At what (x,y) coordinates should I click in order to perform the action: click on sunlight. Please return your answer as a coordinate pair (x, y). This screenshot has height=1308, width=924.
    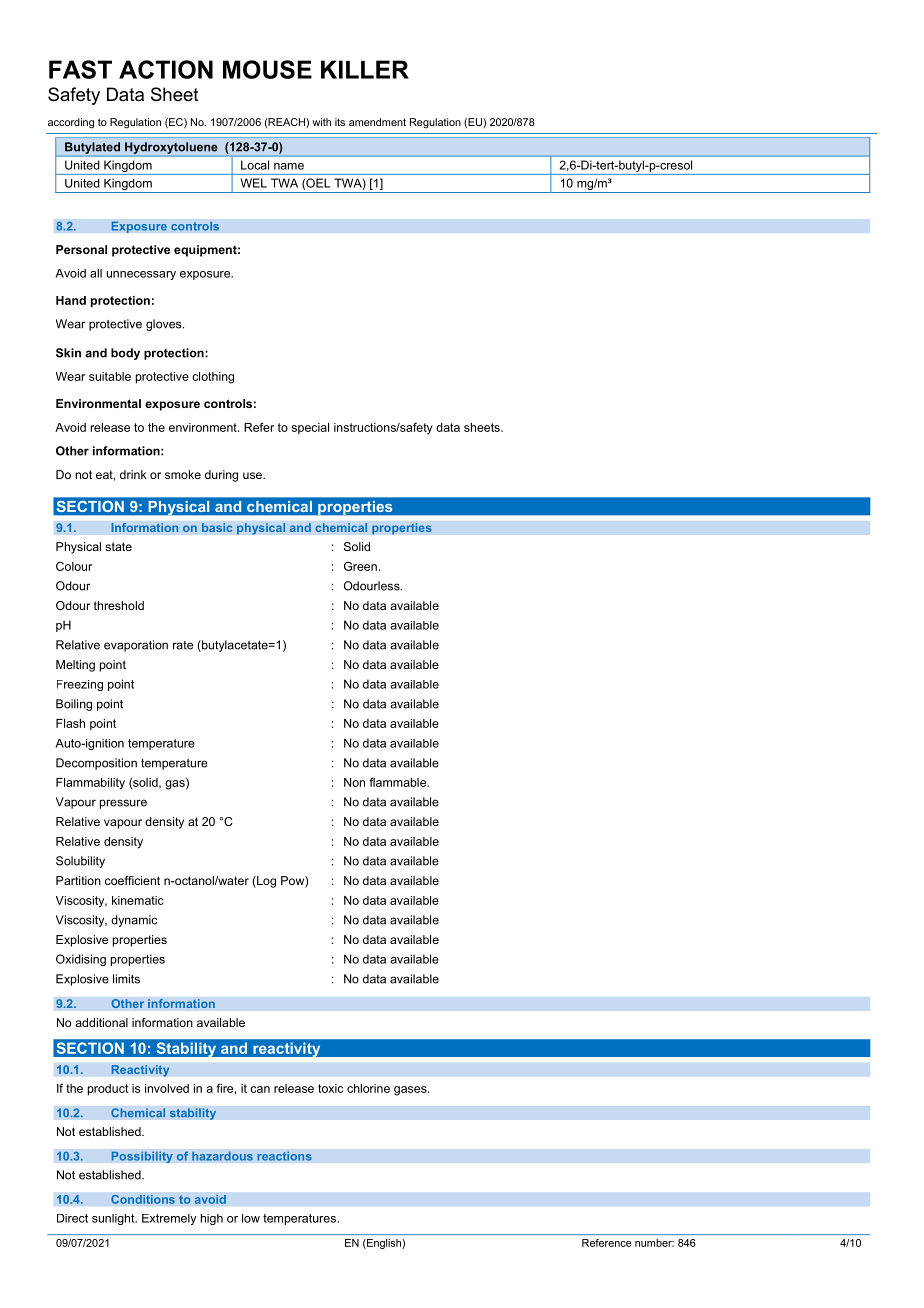
    Looking at the image, I should click on (114, 1219).
